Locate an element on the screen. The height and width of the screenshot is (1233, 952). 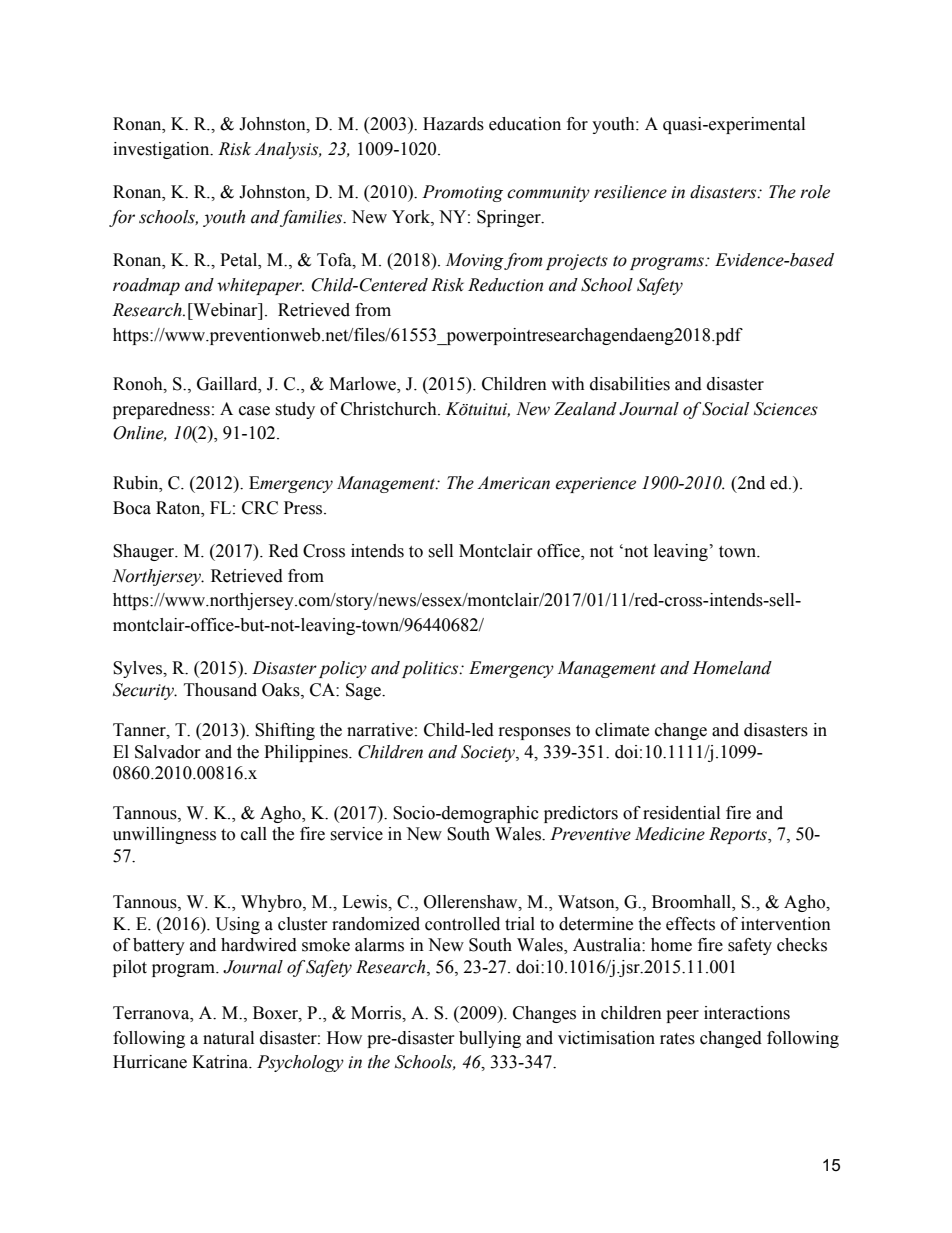
Raton is located at coordinates (179, 508).
